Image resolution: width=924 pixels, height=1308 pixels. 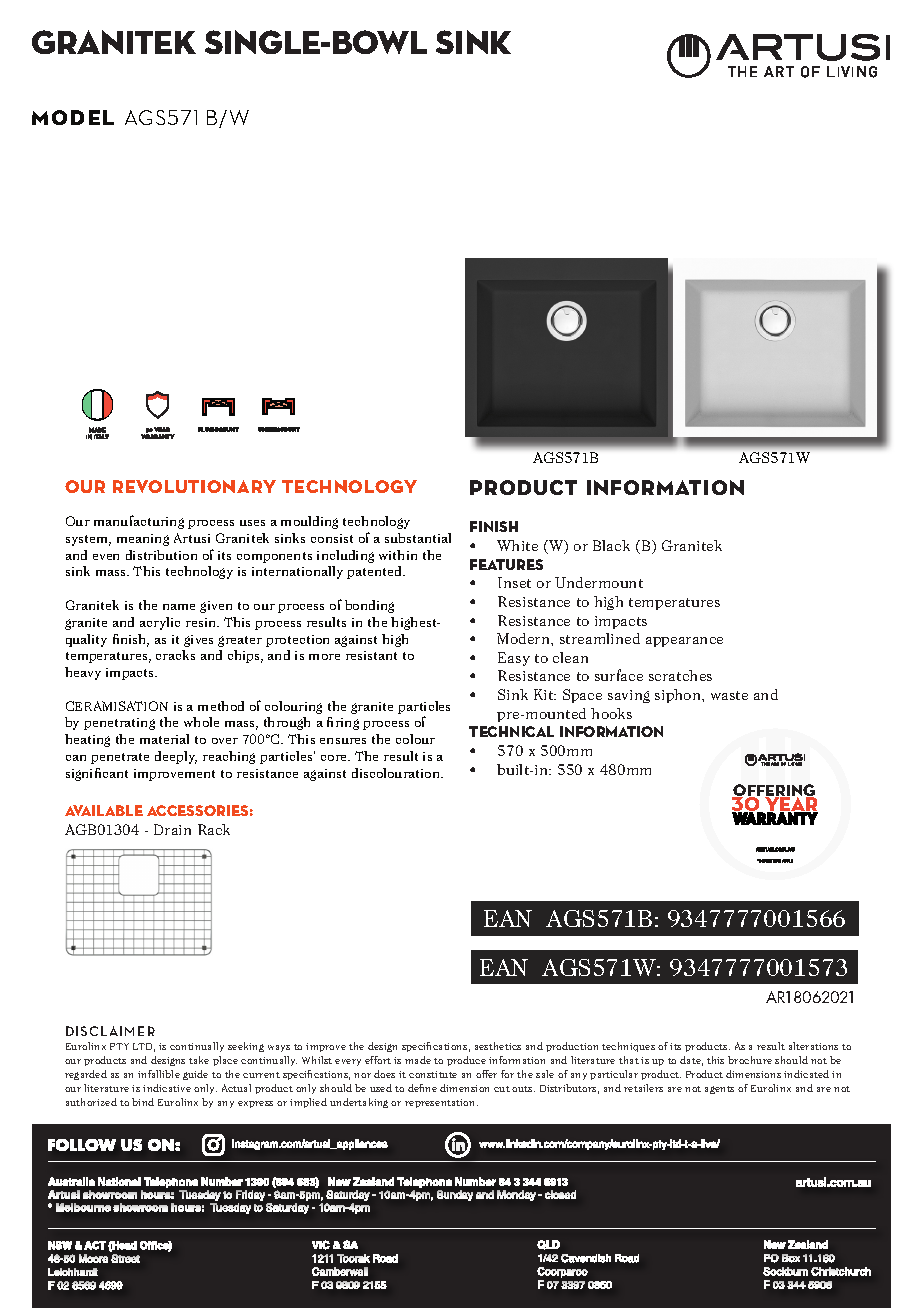 I want to click on substantial, so click(x=418, y=538).
